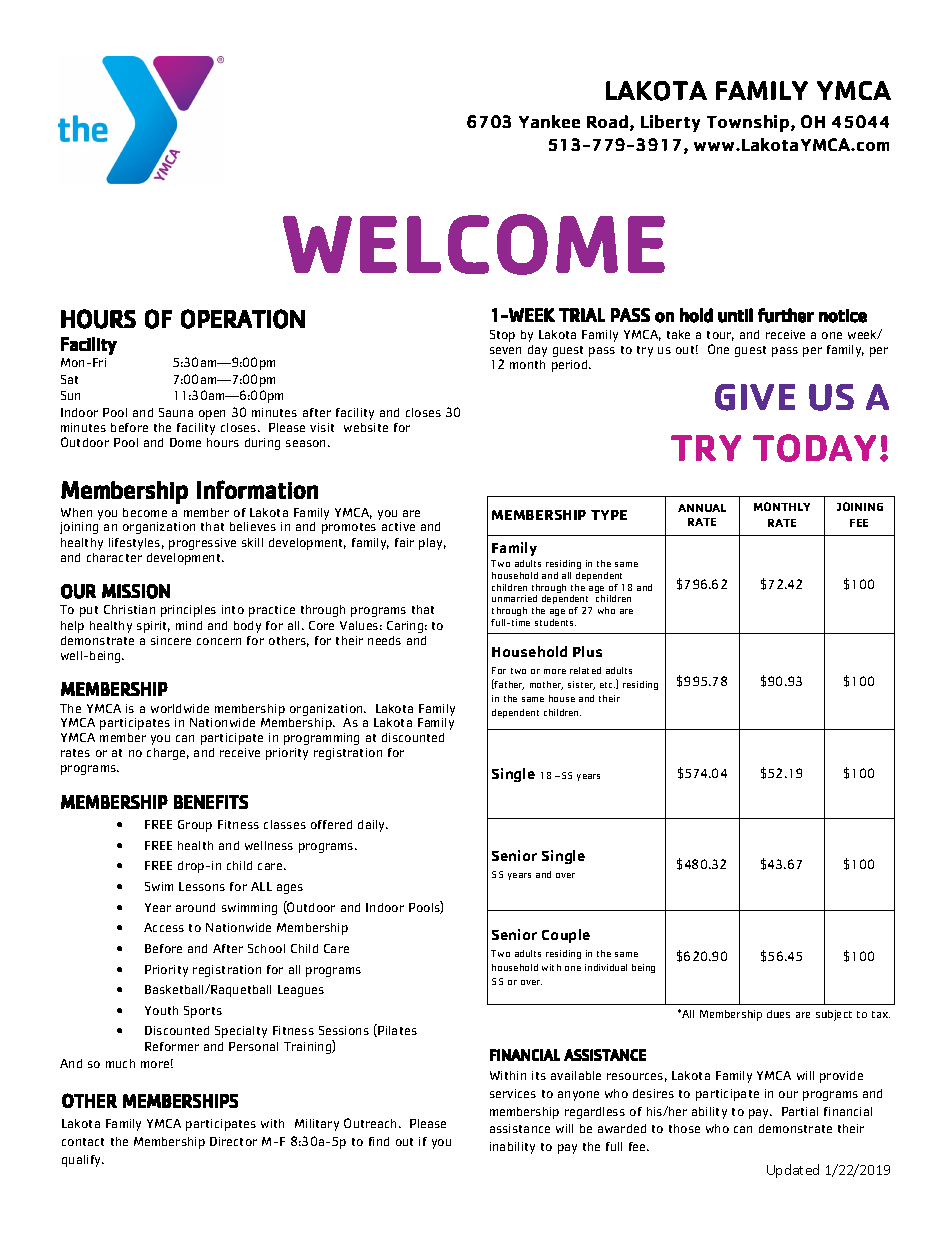 Image resolution: width=952 pixels, height=1233 pixels. I want to click on etc, so click(607, 685).
